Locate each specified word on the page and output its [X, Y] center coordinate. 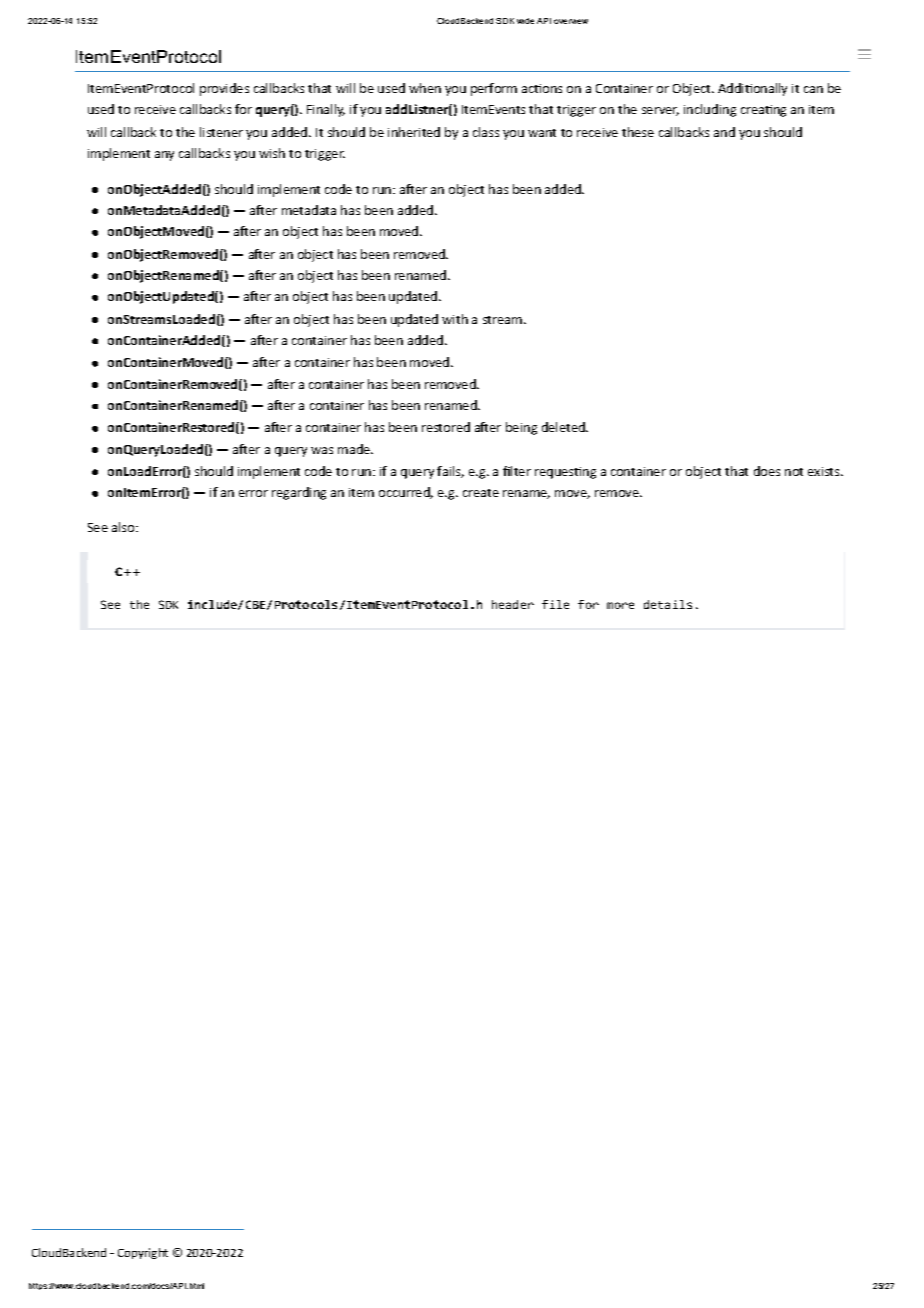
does [767, 471]
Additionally [752, 89]
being [521, 428]
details [668, 604]
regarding [299, 493]
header [513, 604]
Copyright [143, 1253]
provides [224, 89]
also [124, 527]
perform [494, 89]
